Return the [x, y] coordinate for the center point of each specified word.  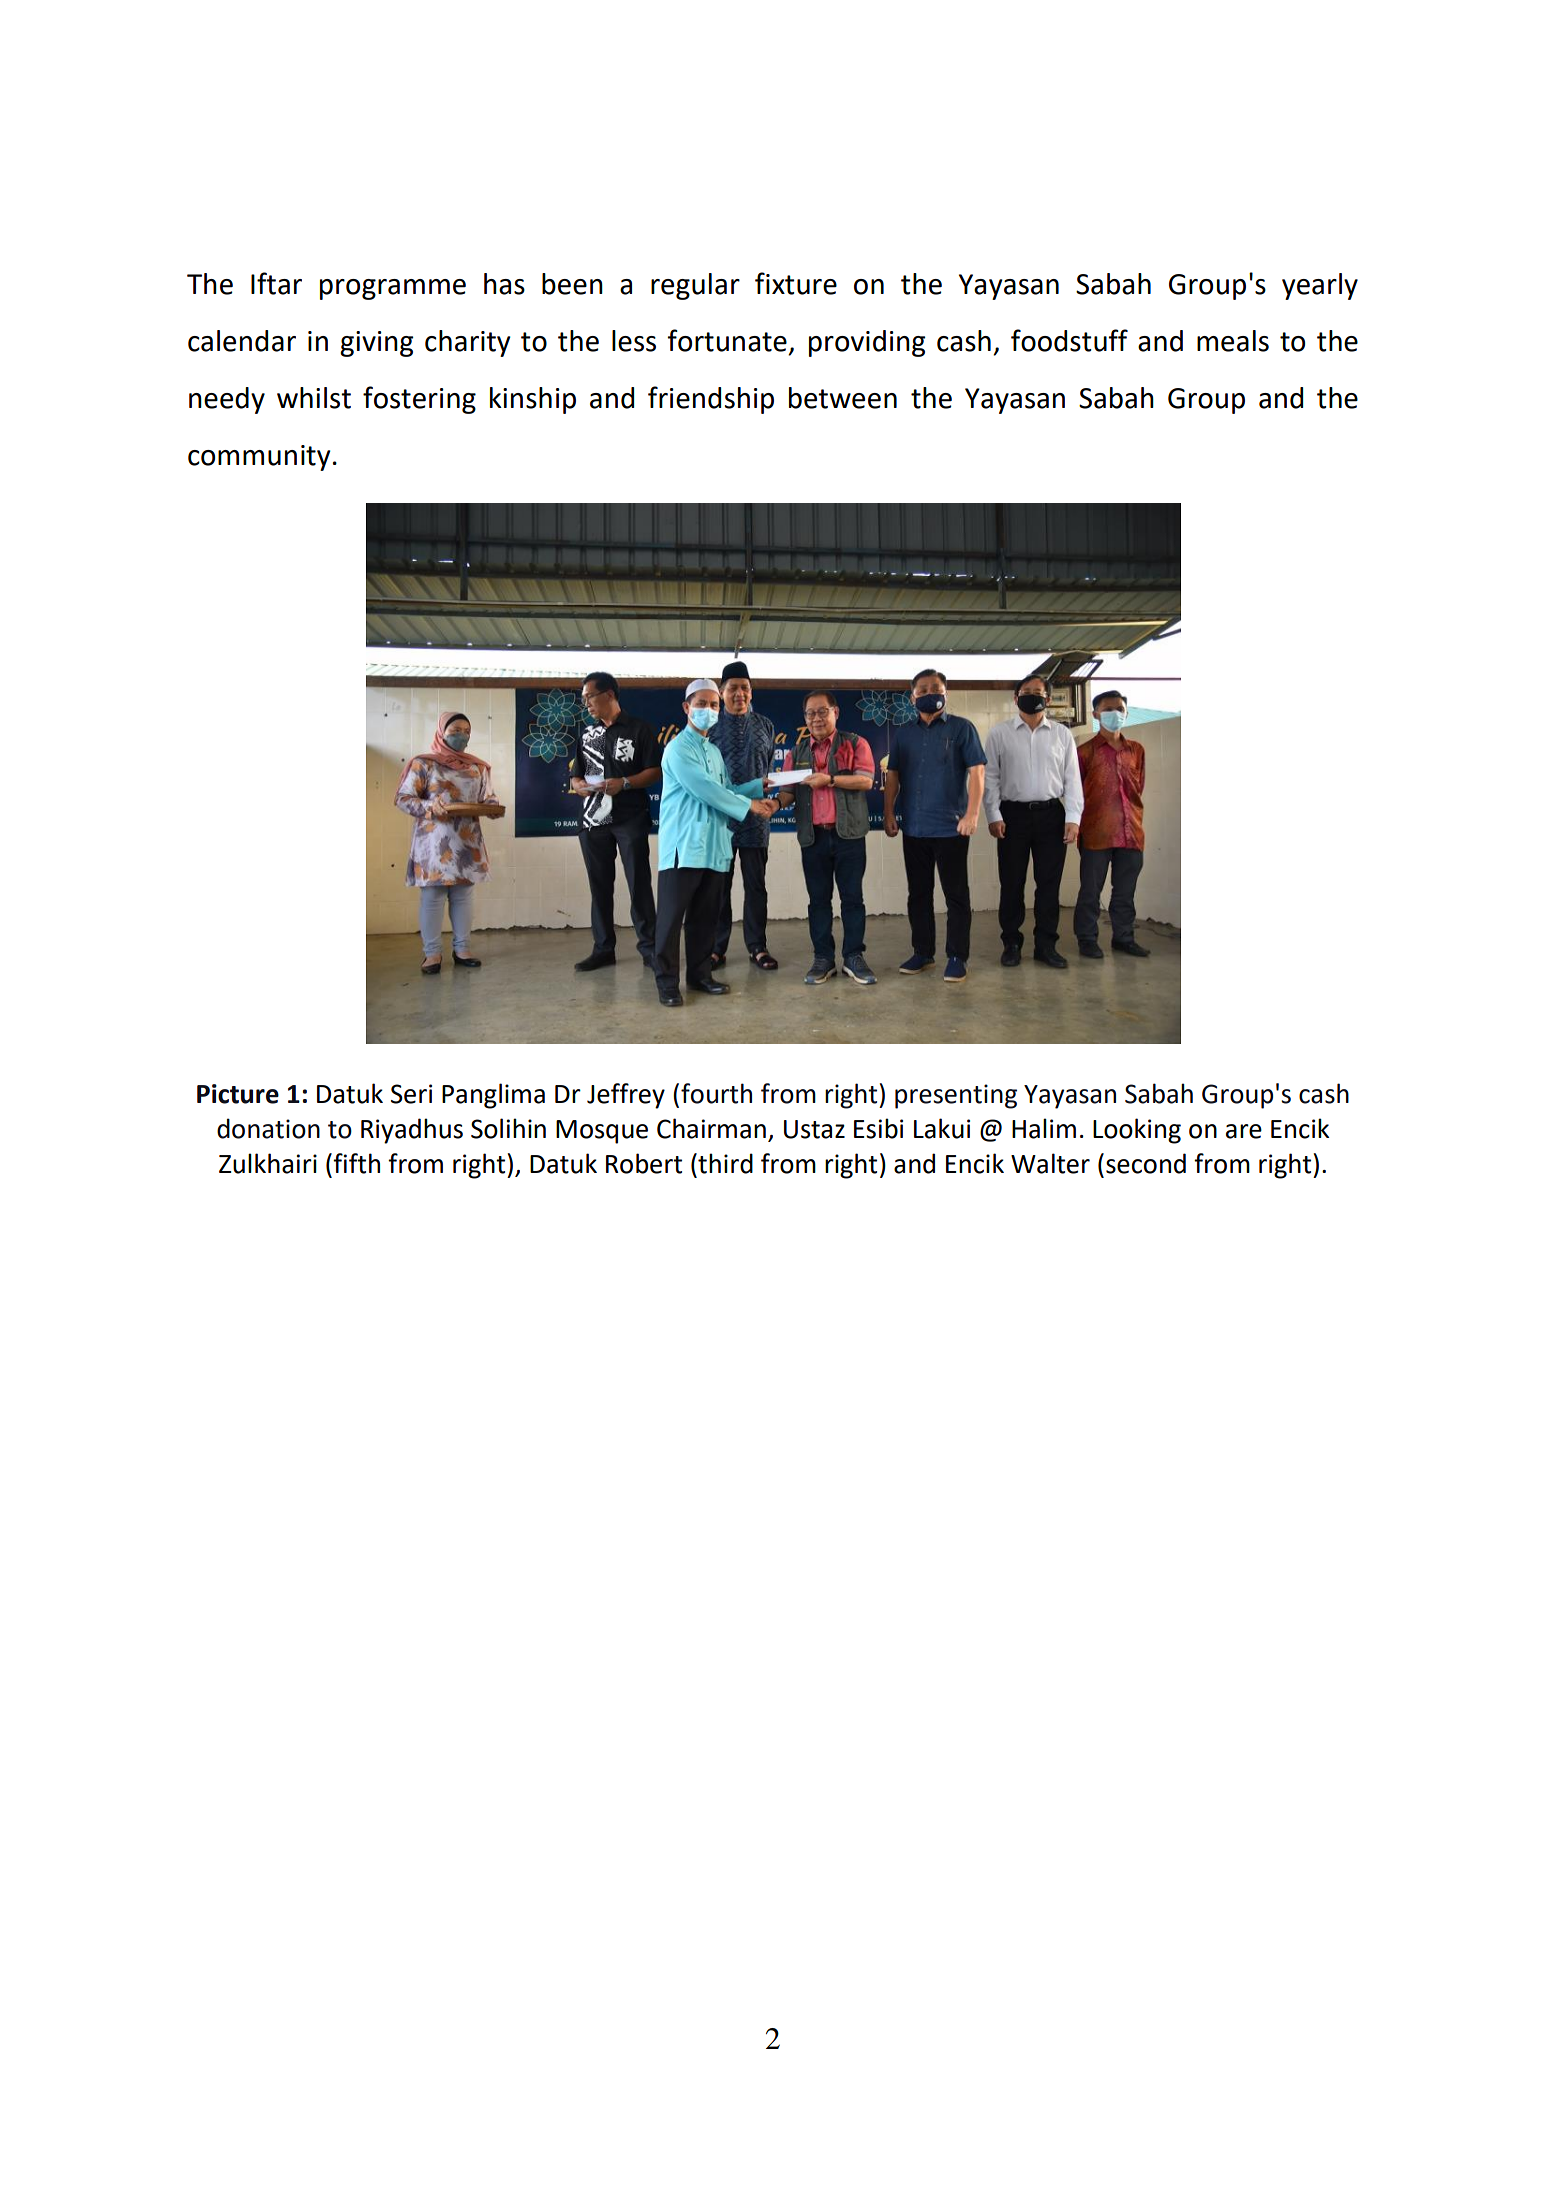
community [259, 458]
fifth [356, 1163]
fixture [796, 283]
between [843, 398]
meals [1233, 341]
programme [393, 289]
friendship [711, 400]
